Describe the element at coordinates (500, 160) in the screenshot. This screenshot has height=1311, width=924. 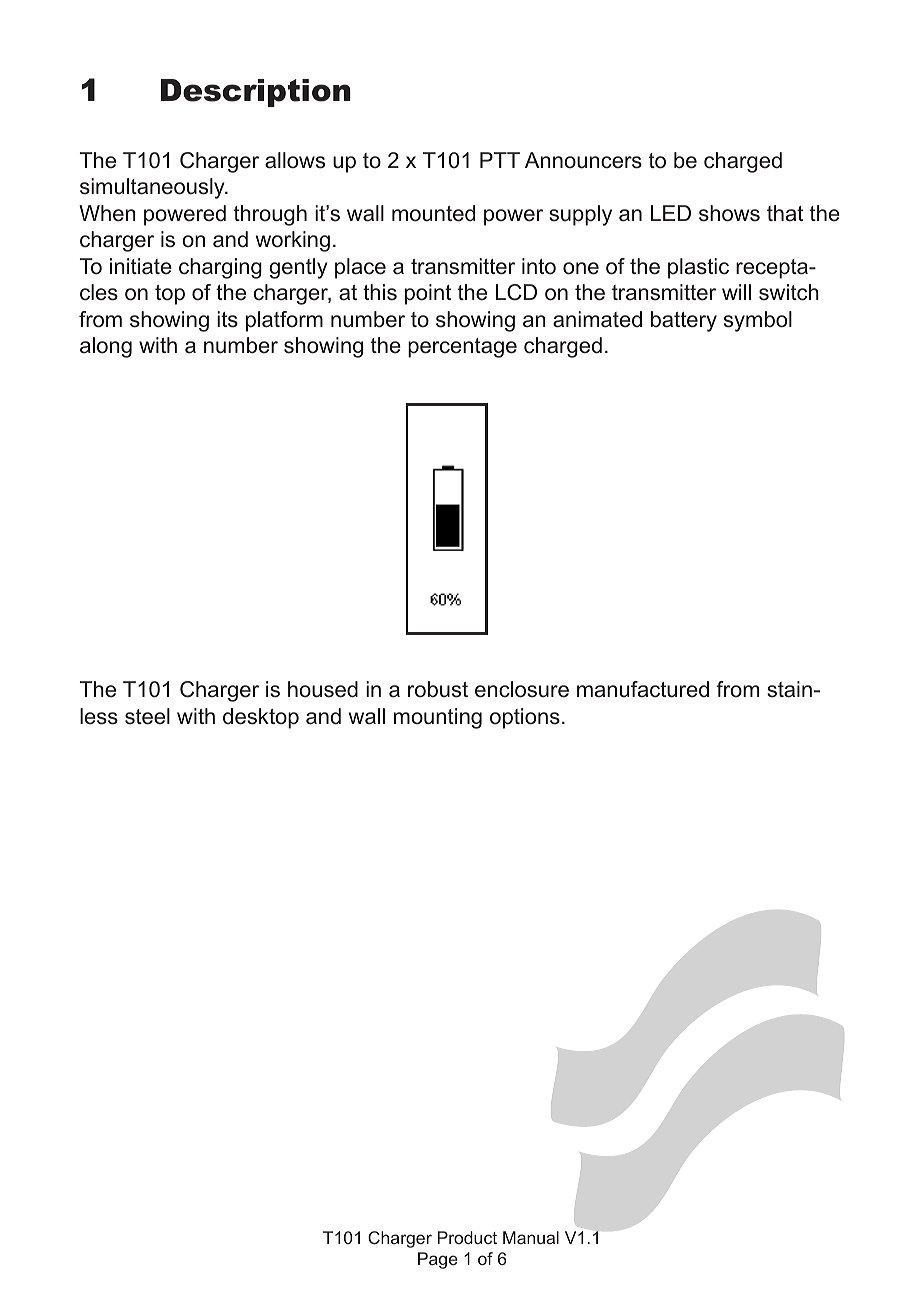
I see `PTT` at that location.
